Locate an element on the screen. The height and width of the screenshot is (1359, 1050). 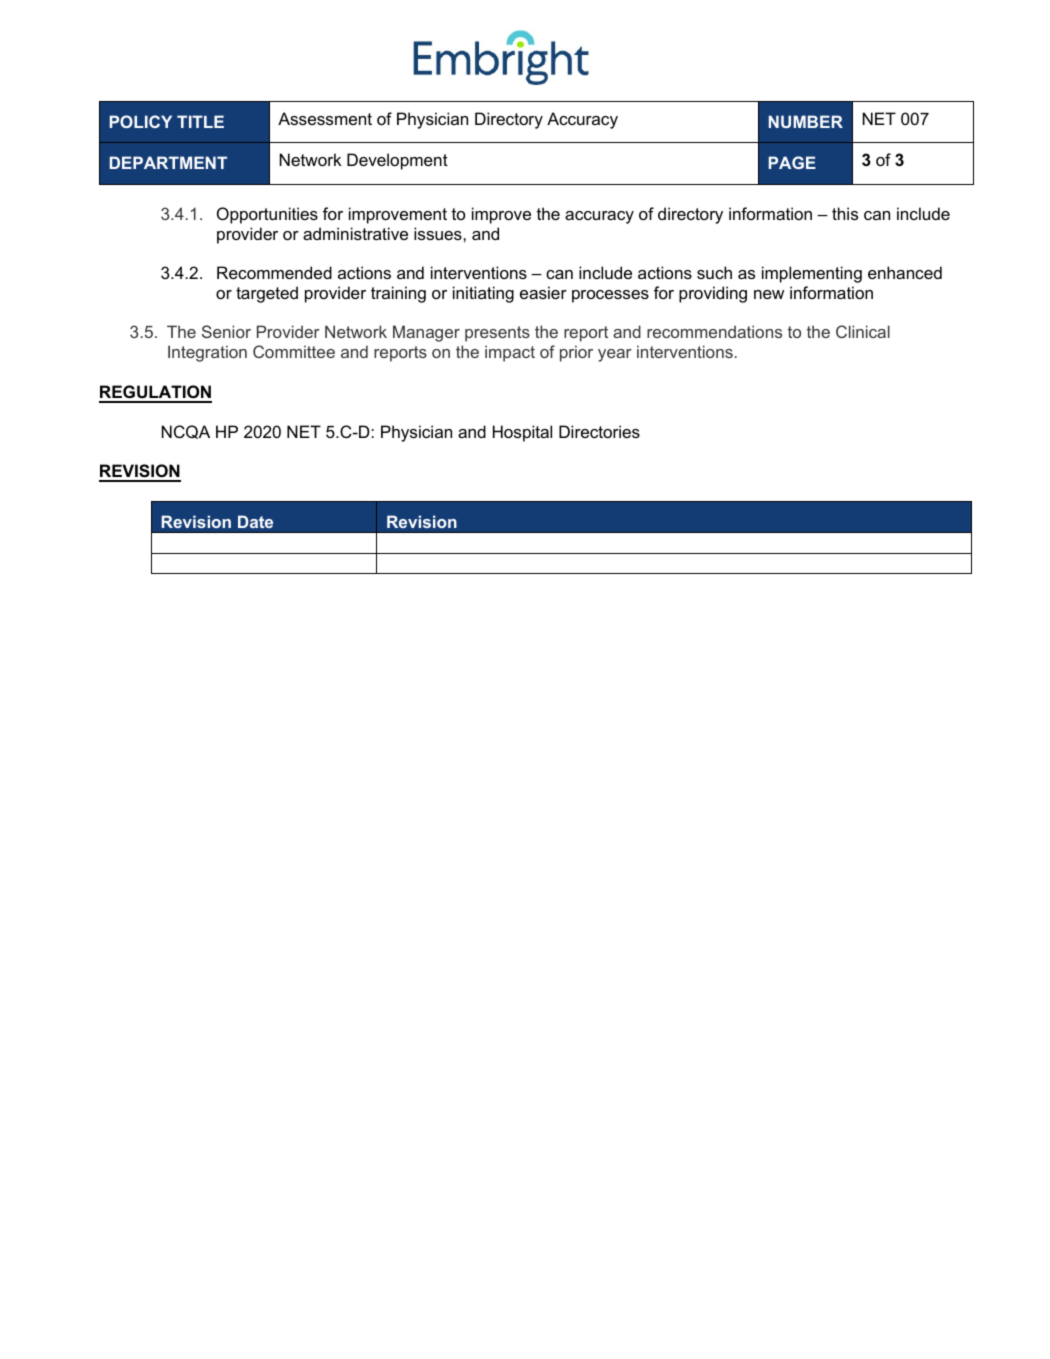
issues is located at coordinates (439, 233).
